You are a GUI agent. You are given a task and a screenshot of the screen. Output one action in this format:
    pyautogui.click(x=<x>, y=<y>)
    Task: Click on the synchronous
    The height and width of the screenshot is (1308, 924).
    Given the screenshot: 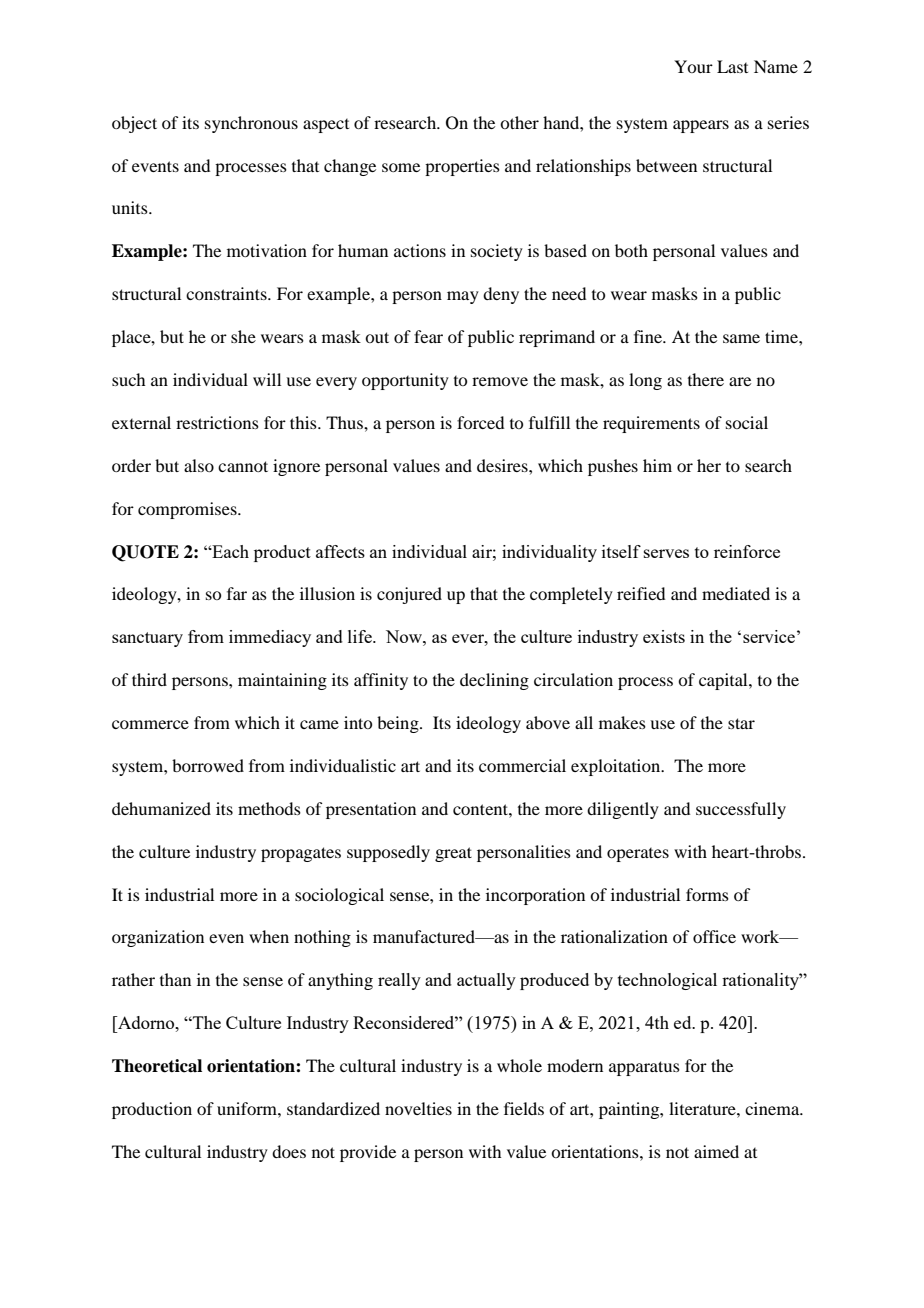 What is the action you would take?
    pyautogui.click(x=251, y=124)
